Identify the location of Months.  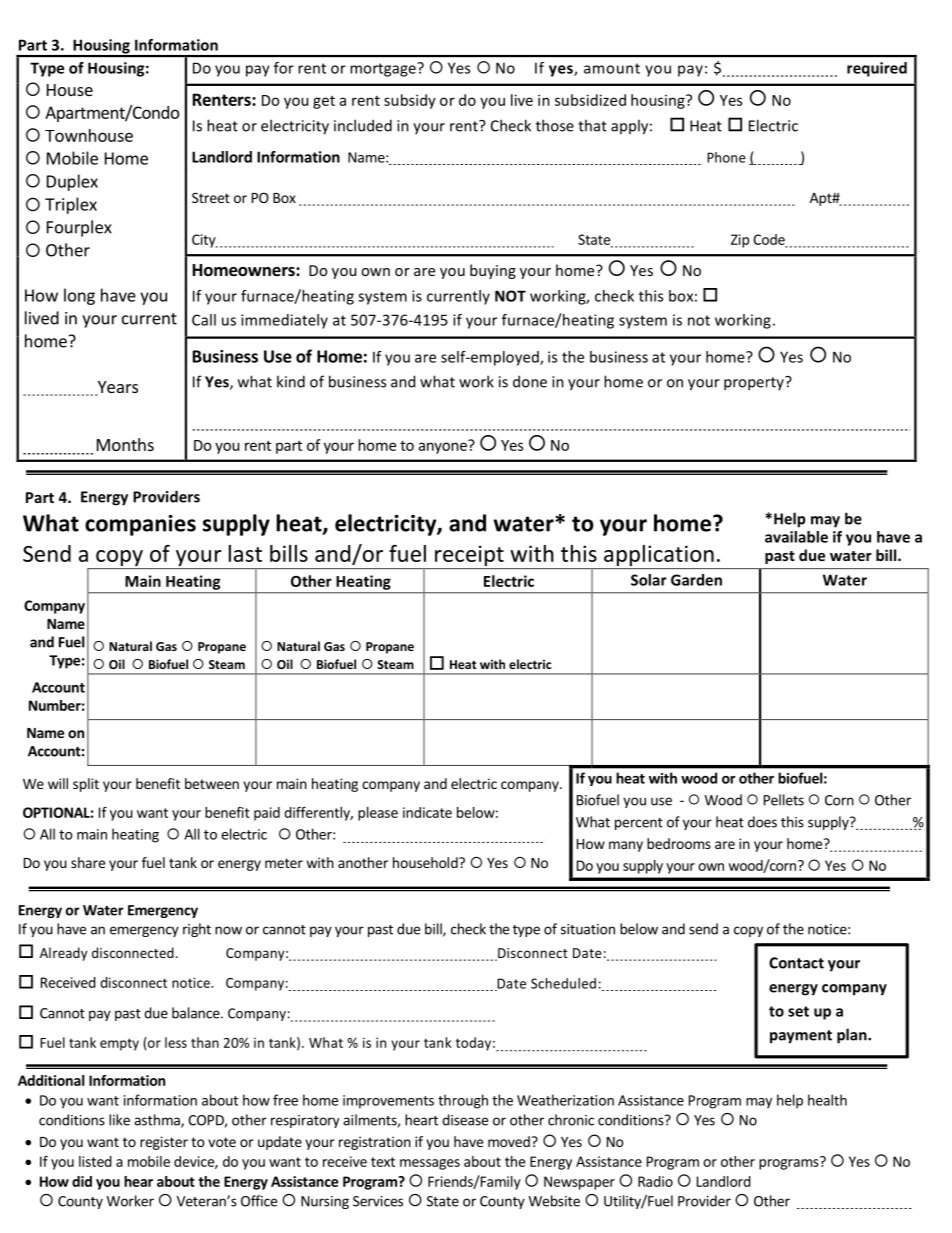
(125, 444).
